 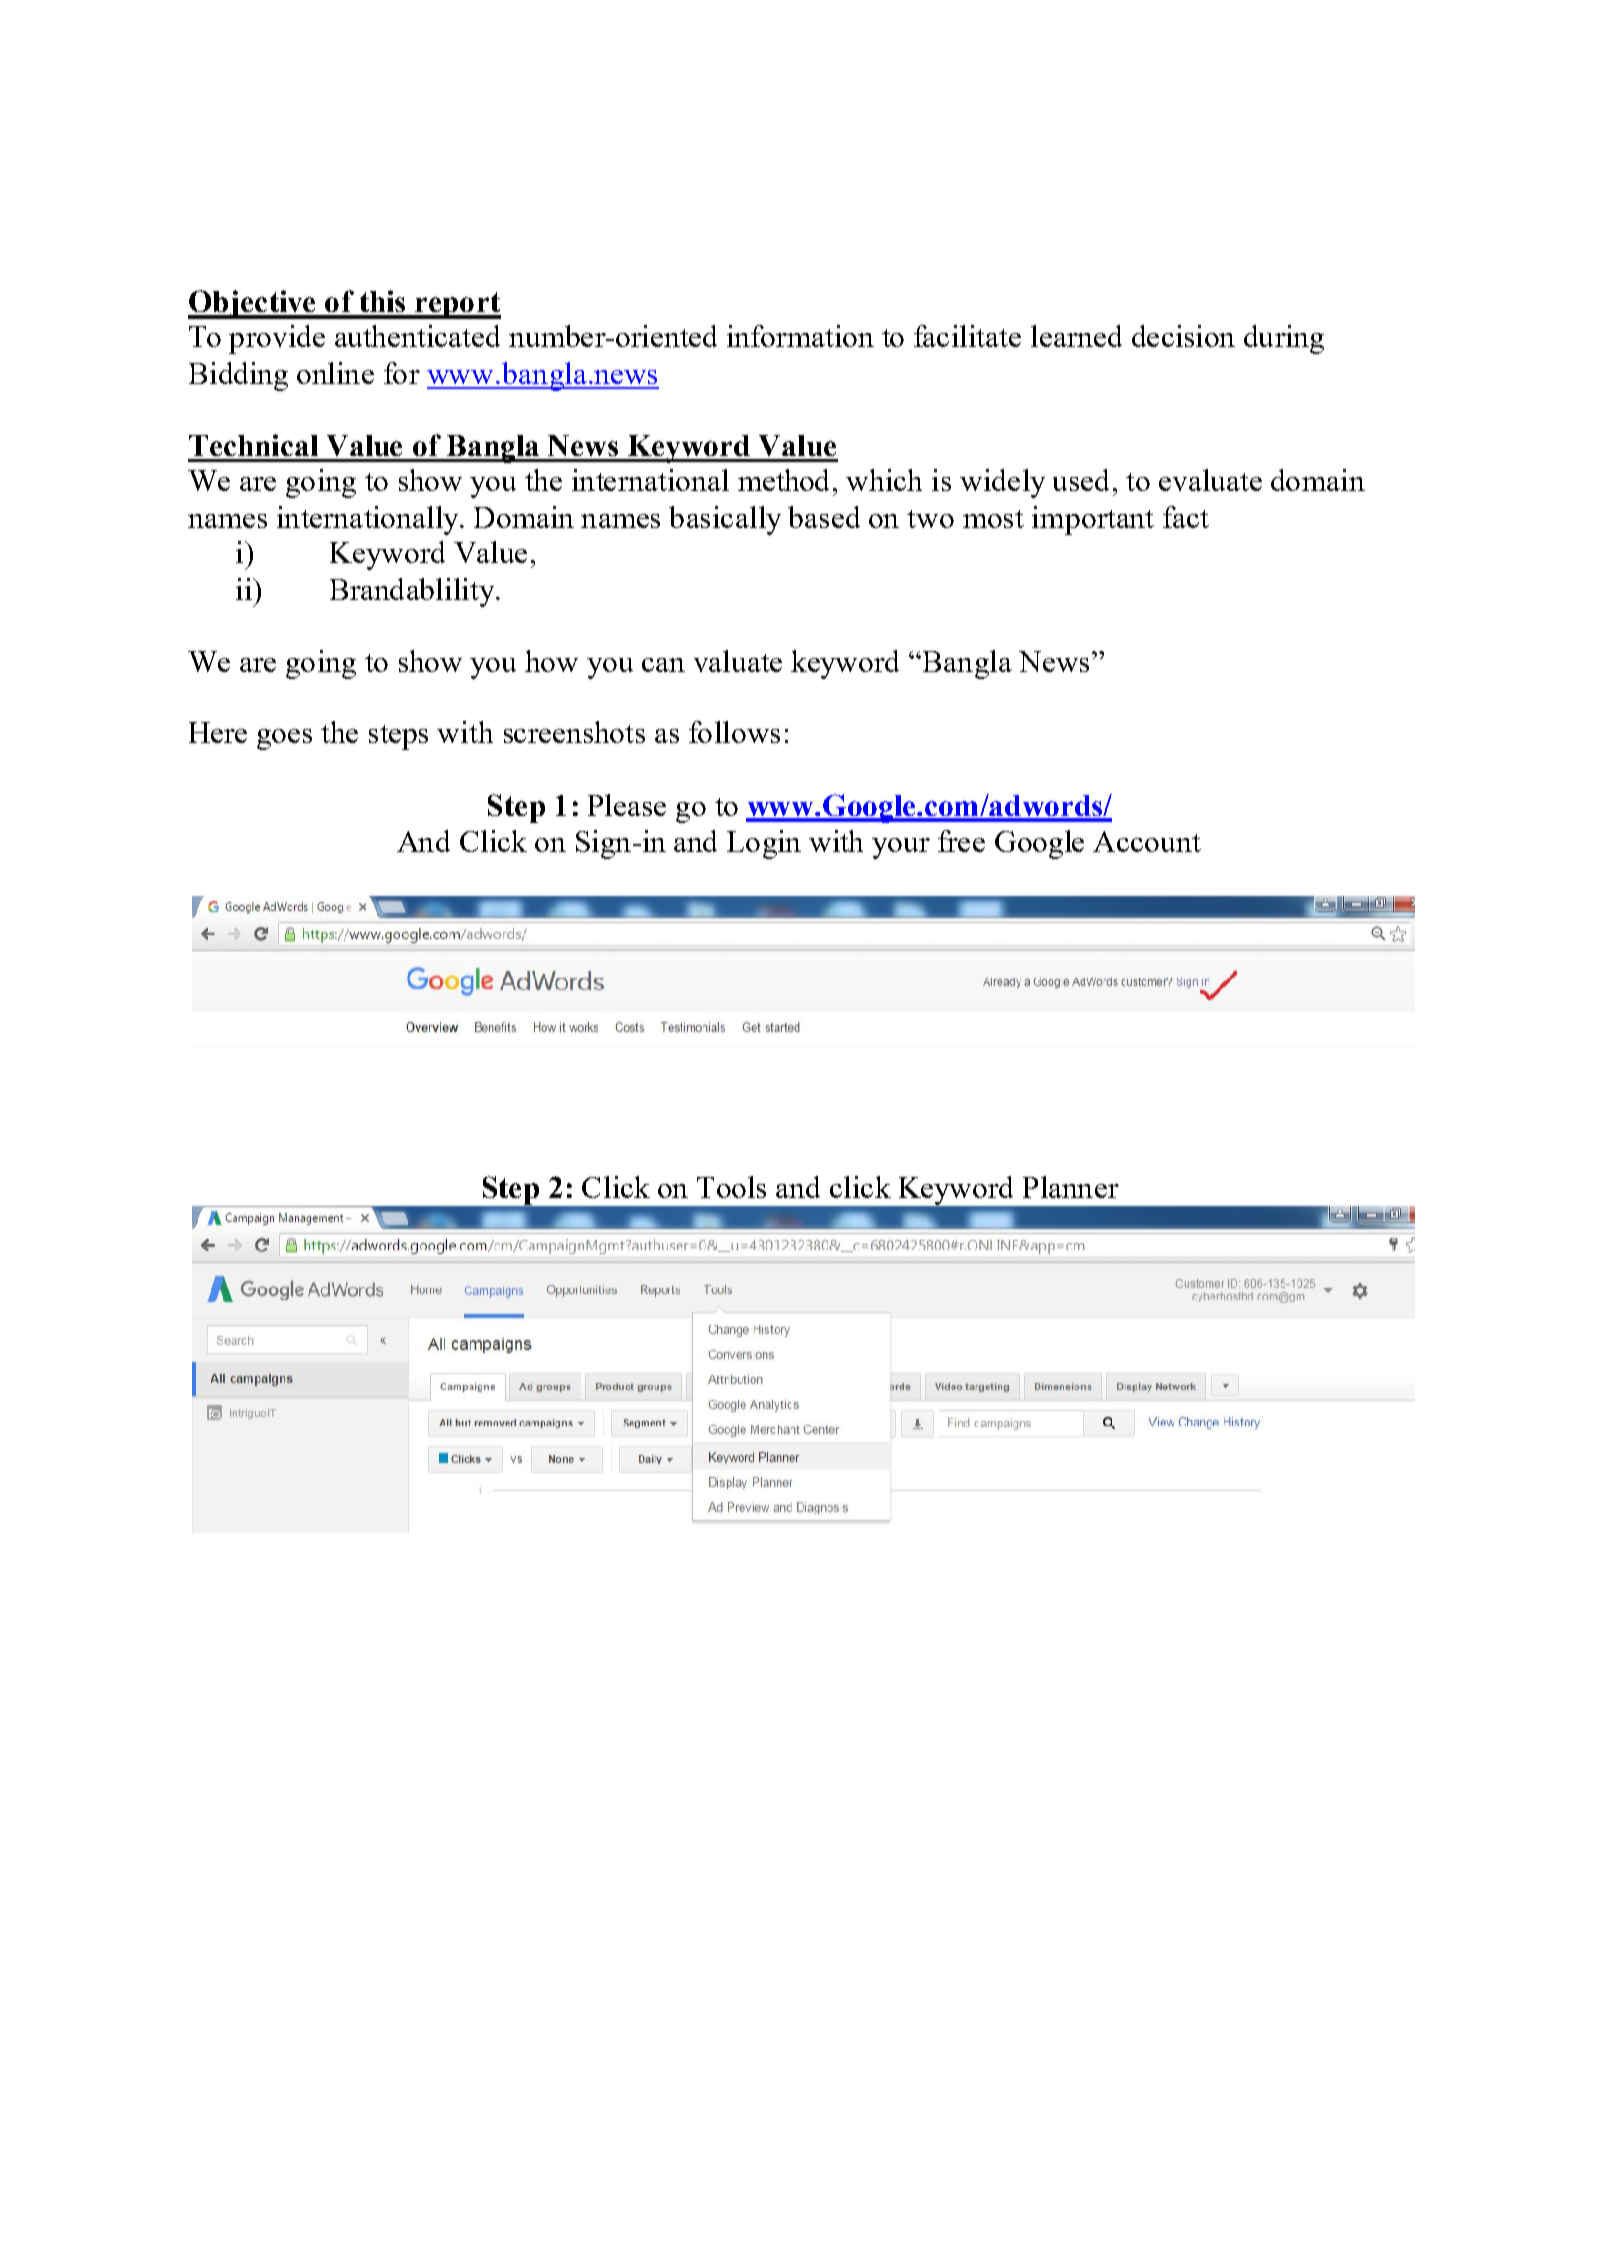 What do you see at coordinates (961, 841) in the document?
I see `free` at bounding box center [961, 841].
